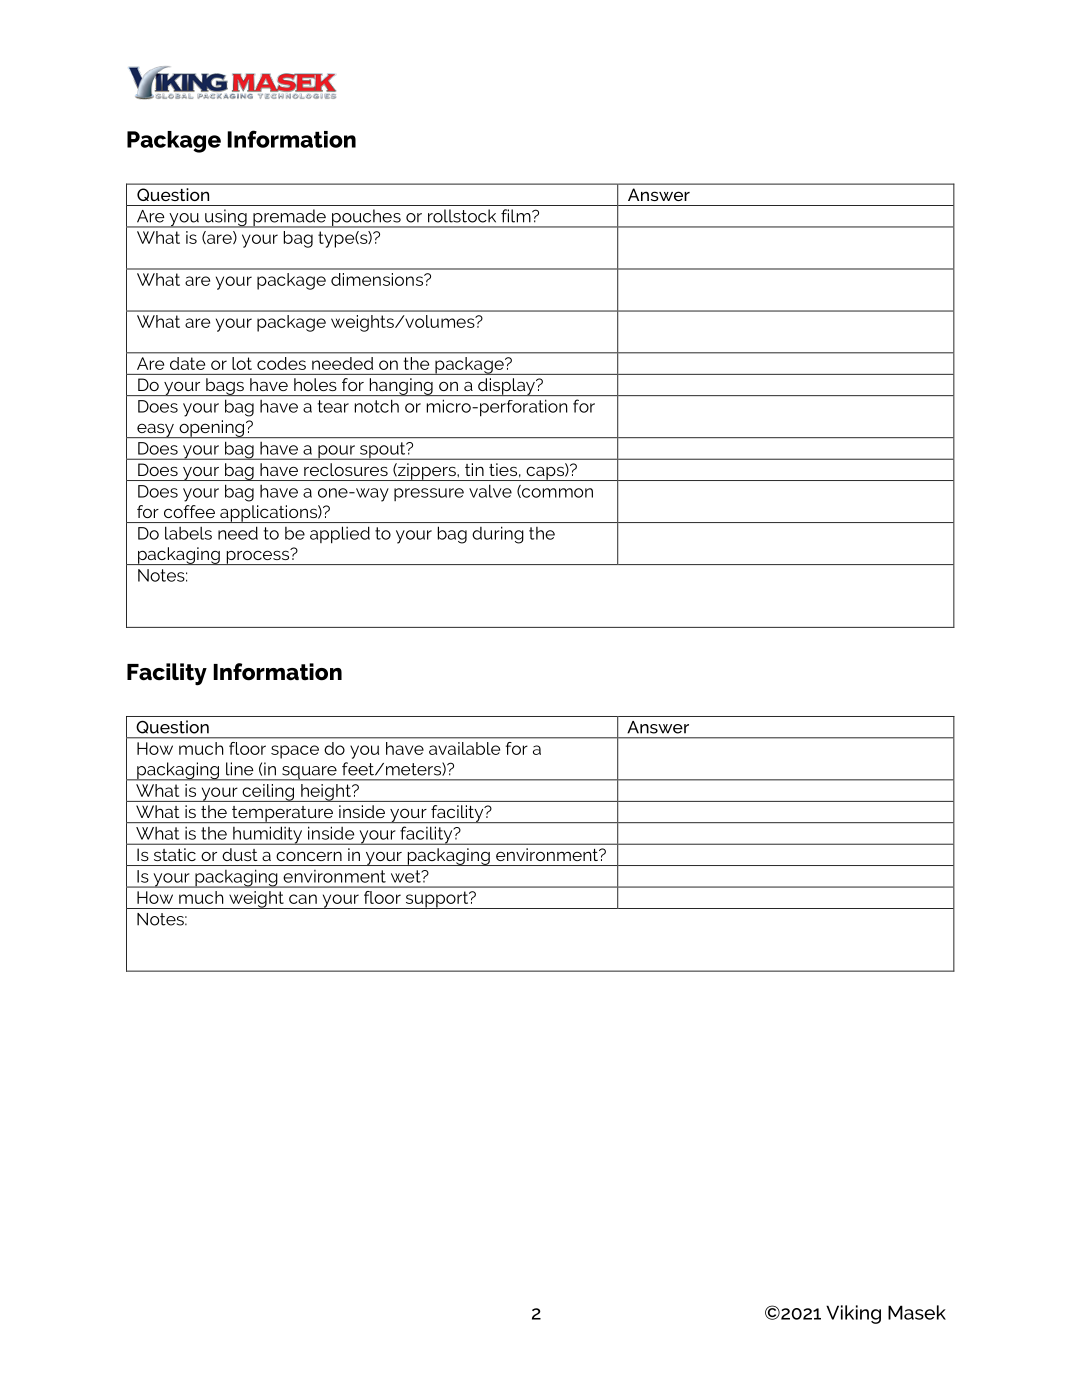 The height and width of the image is (1387, 1072). Describe the element at coordinates (309, 856) in the image. I see `concern` at that location.
